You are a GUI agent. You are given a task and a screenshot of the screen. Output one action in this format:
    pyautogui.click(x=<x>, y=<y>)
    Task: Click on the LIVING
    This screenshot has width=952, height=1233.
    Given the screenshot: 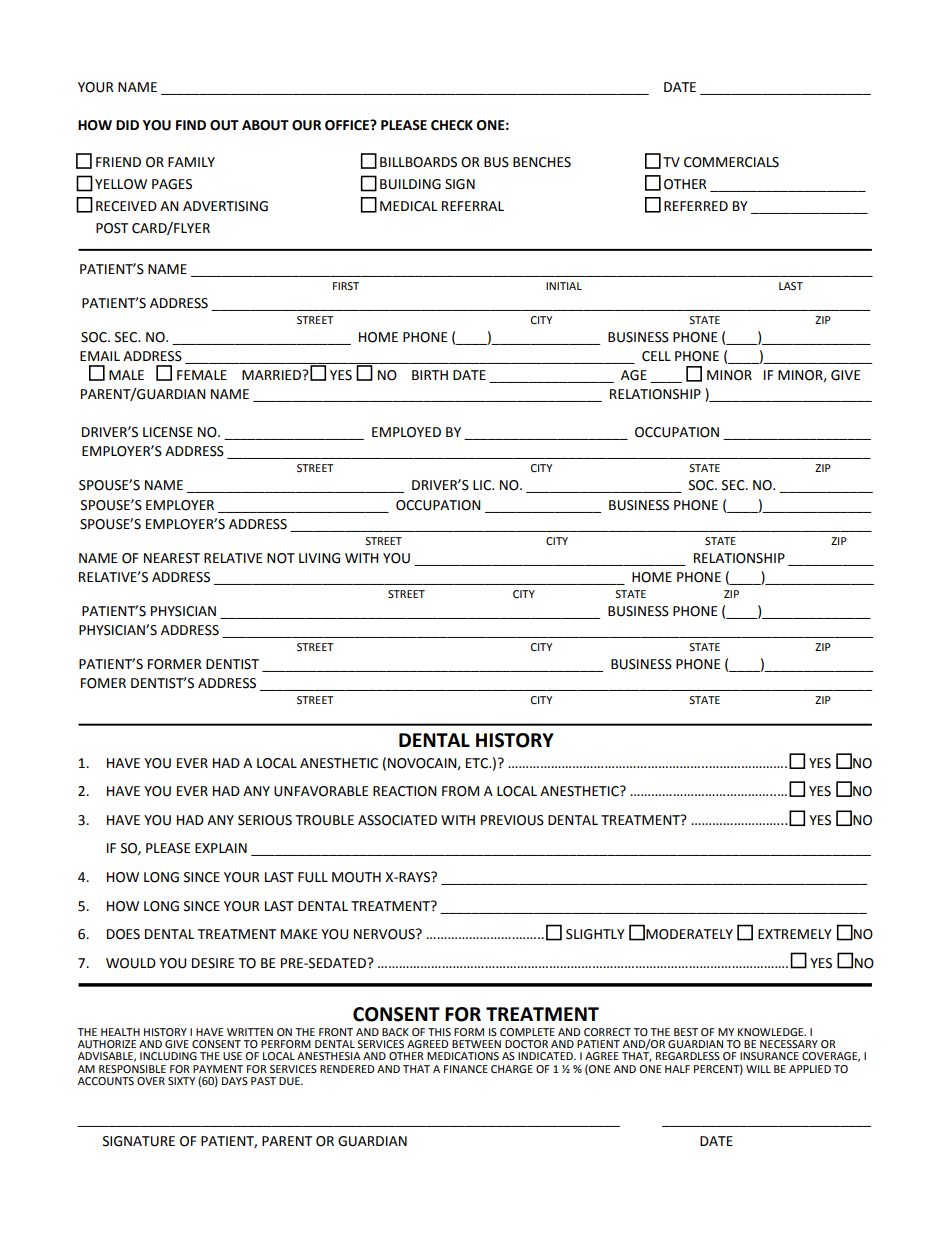 What is the action you would take?
    pyautogui.click(x=319, y=558)
